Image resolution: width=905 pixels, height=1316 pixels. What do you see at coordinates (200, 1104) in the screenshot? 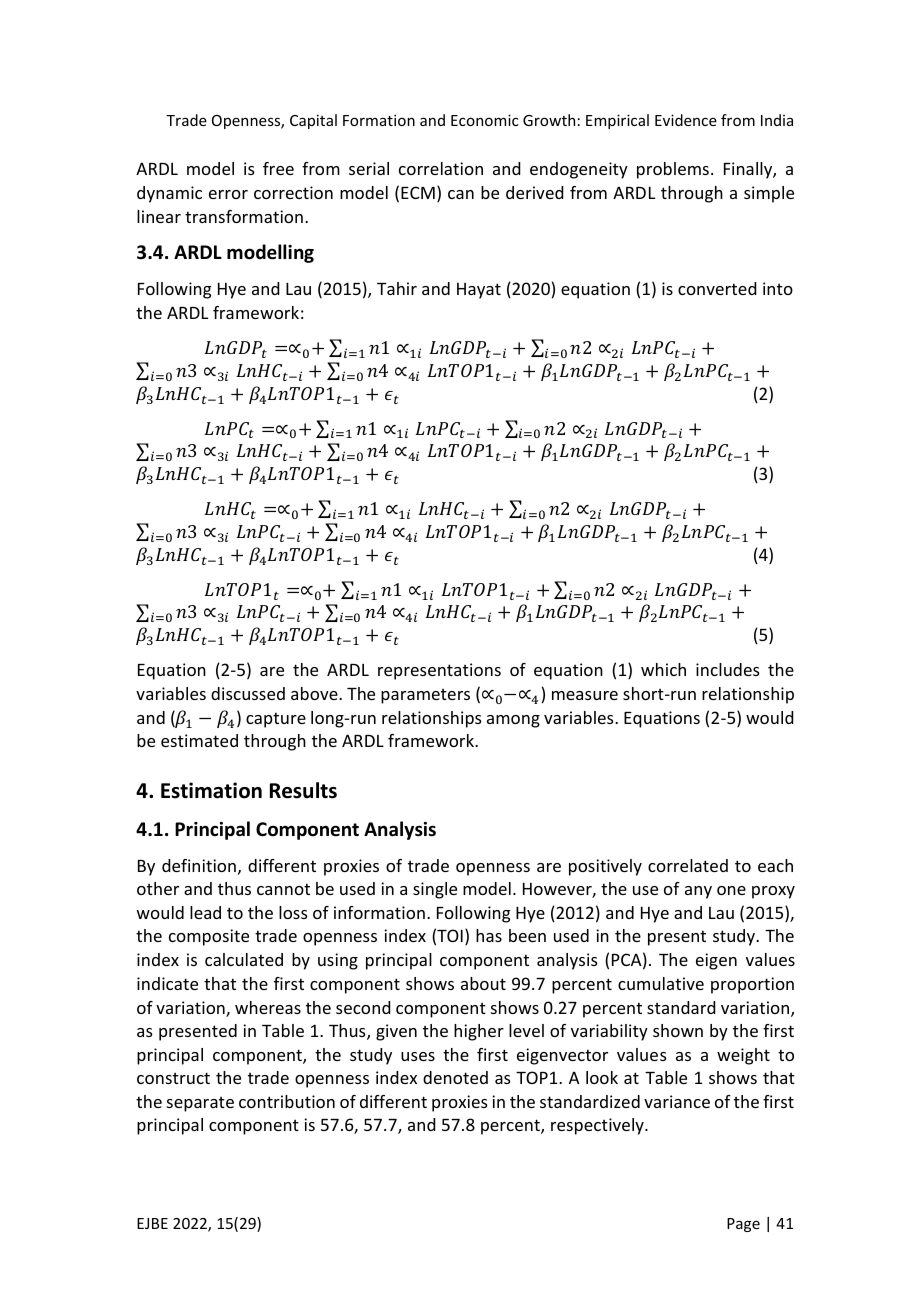
I see `separate` at bounding box center [200, 1104].
